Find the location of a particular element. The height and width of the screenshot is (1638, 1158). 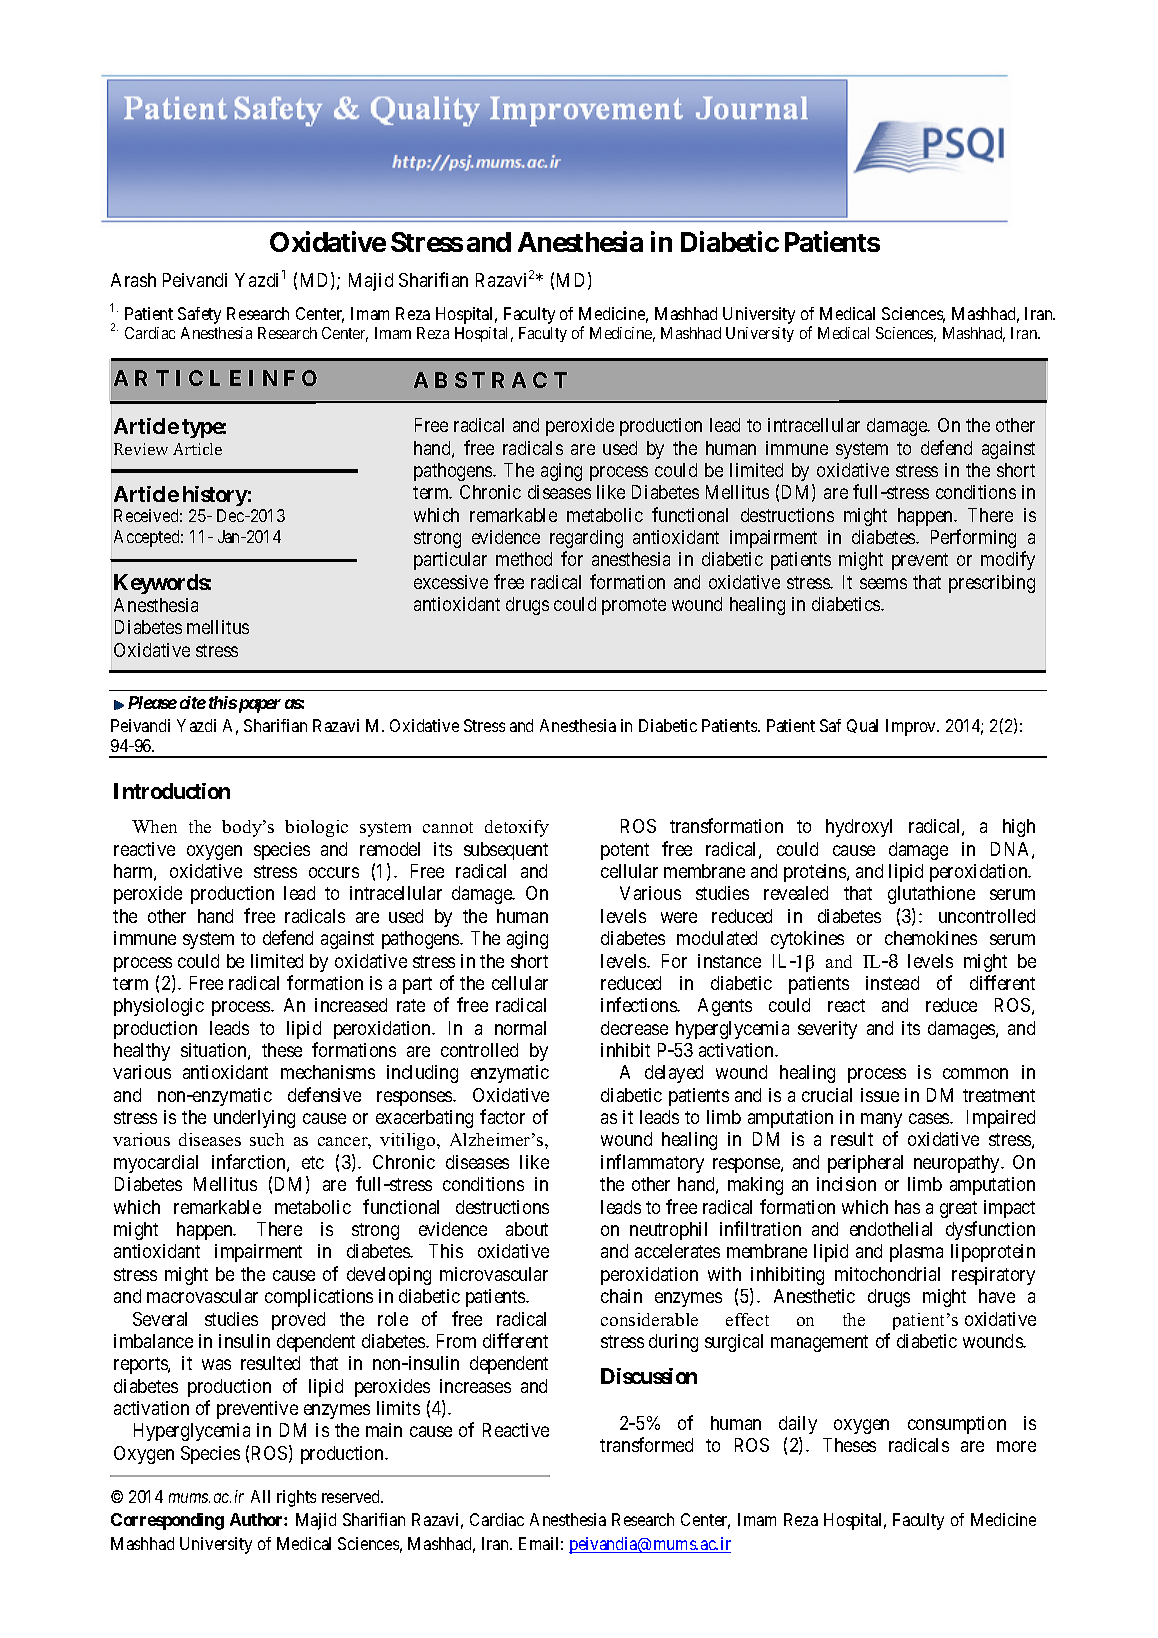

Safety is located at coordinates (199, 315).
